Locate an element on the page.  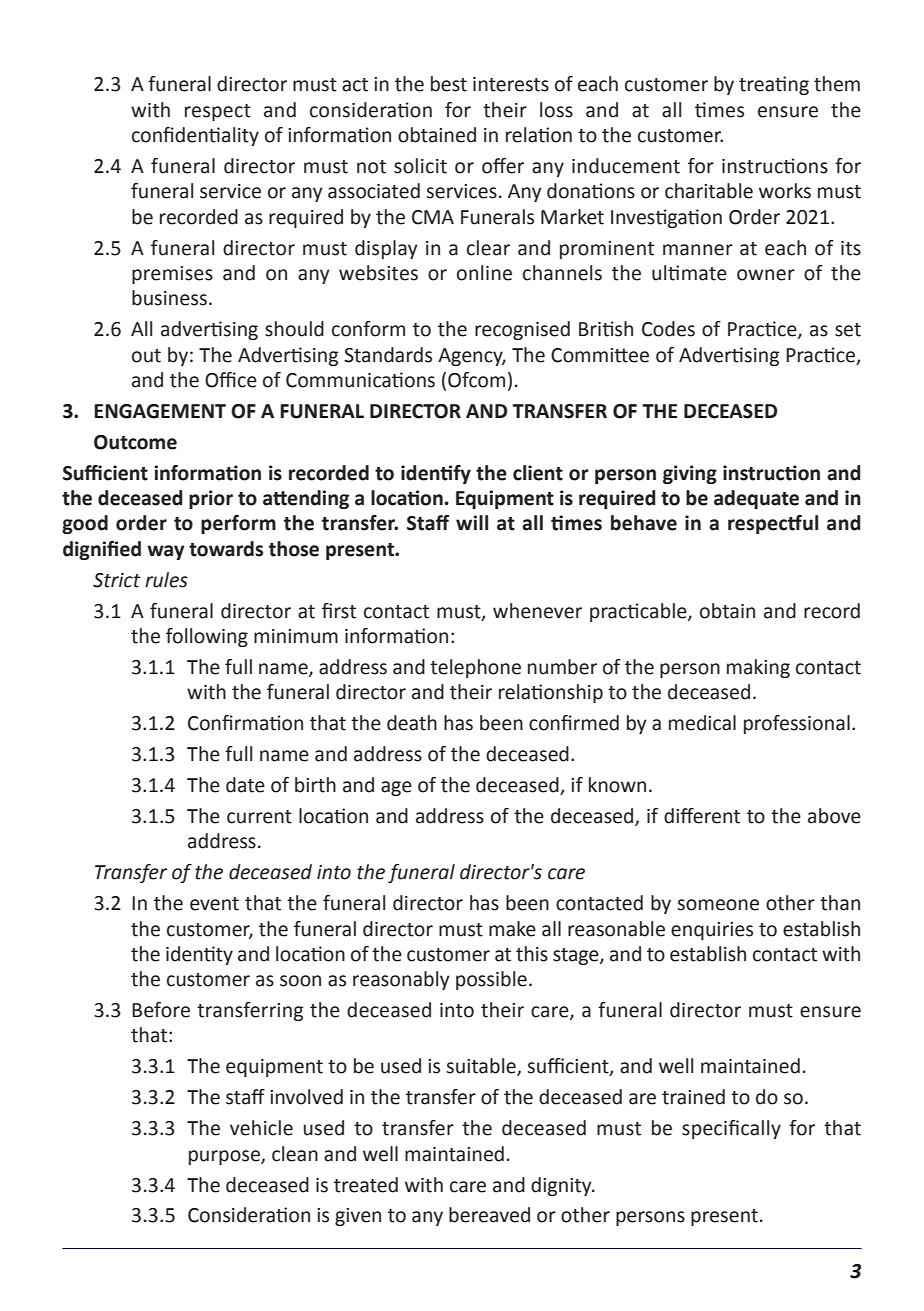
purpose is located at coordinates (225, 1157).
